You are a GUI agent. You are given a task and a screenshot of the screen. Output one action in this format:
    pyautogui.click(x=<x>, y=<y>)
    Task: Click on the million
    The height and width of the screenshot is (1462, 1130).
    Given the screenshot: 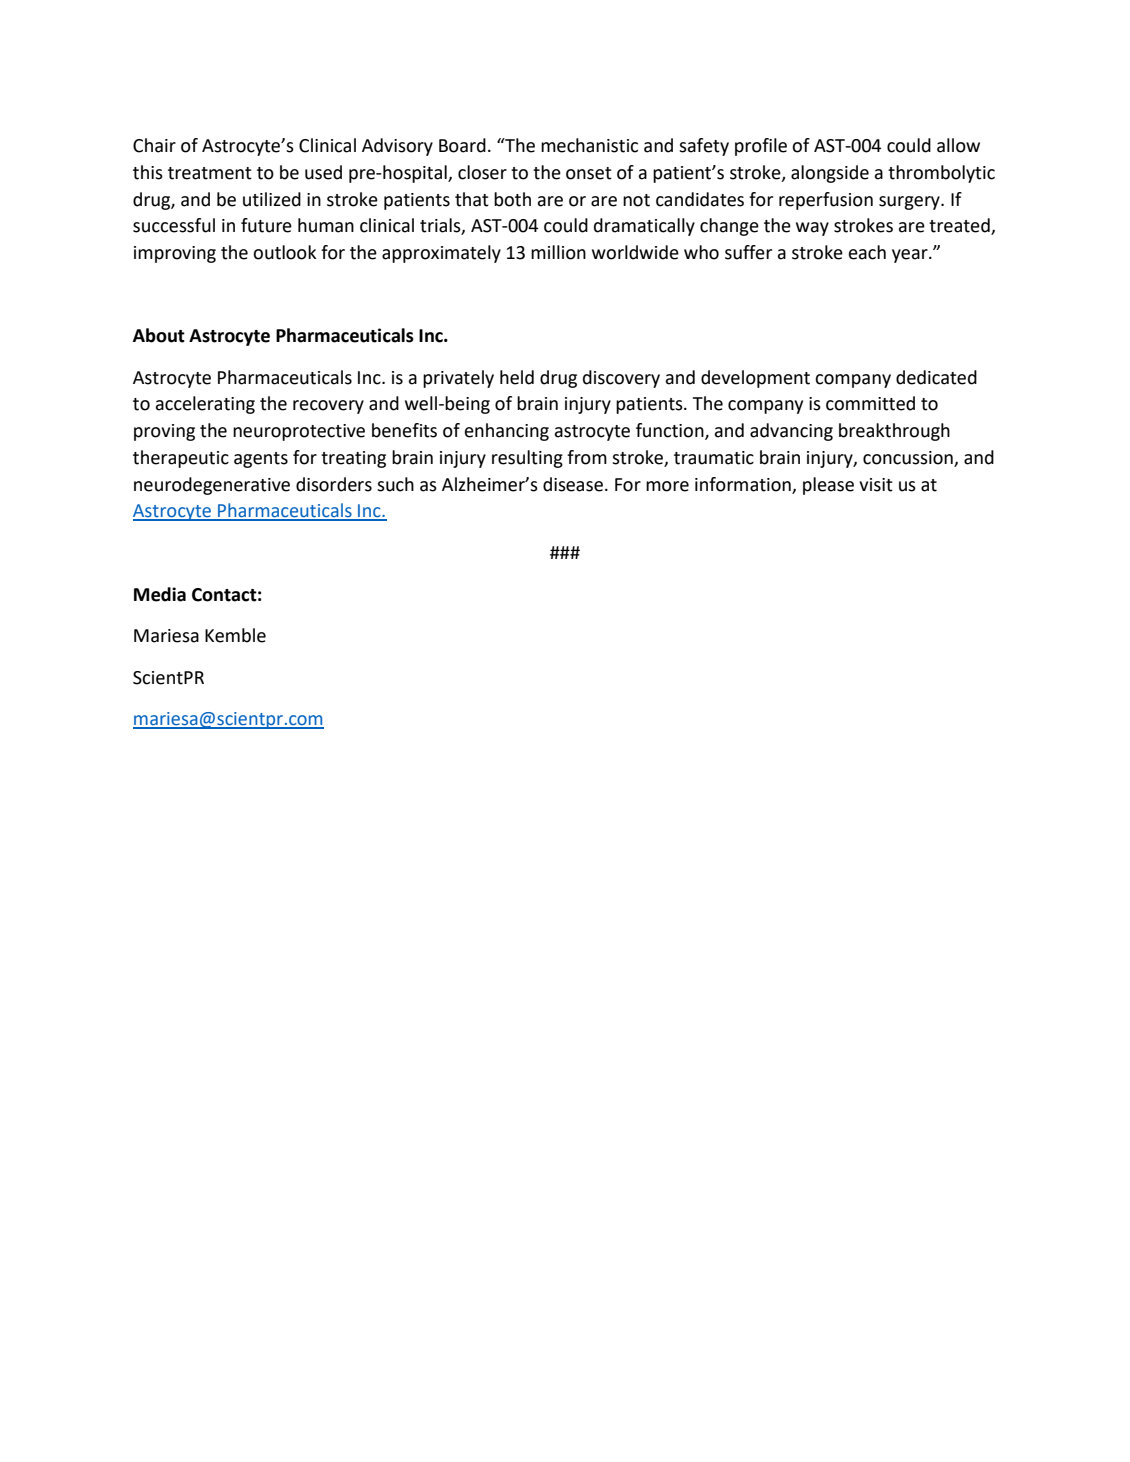 What is the action you would take?
    pyautogui.click(x=558, y=252)
